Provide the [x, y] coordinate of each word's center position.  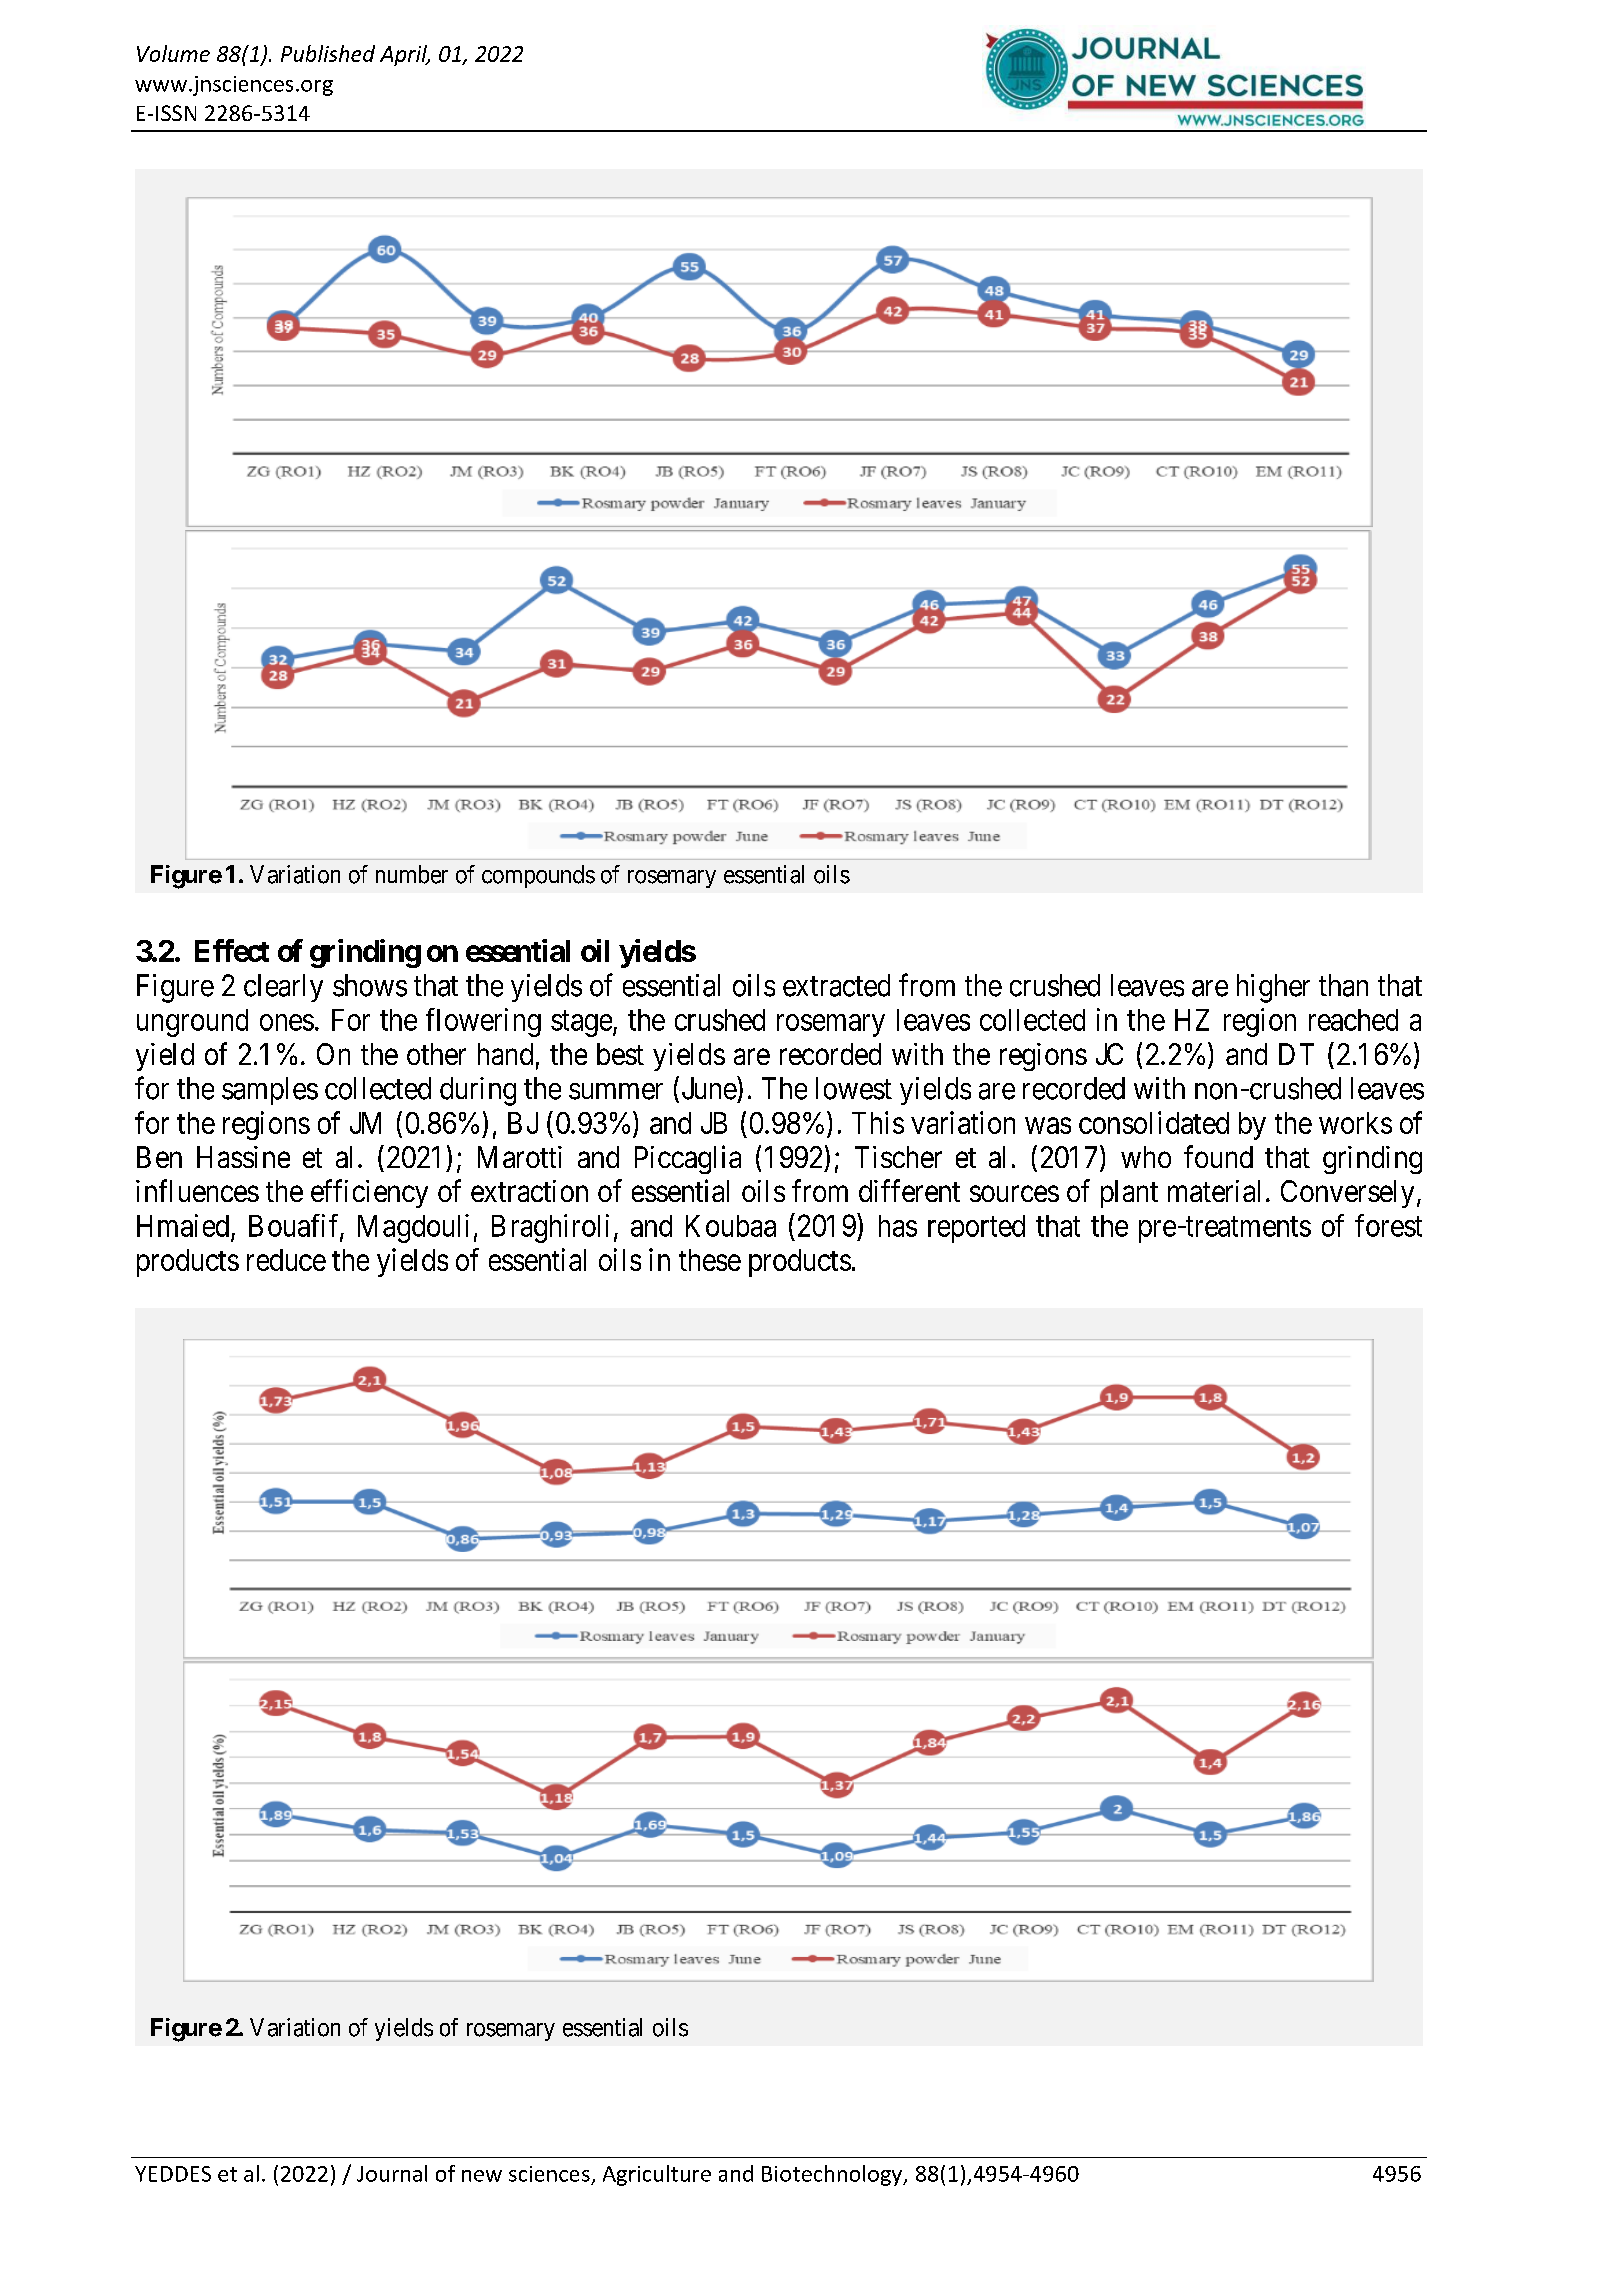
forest [1388, 1225]
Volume [173, 53]
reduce [286, 1260]
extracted [836, 985]
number [412, 874]
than [1343, 985]
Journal [392, 2173]
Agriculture [657, 2175]
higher [1273, 988]
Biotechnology [833, 2175]
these [710, 1260]
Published [328, 53]
